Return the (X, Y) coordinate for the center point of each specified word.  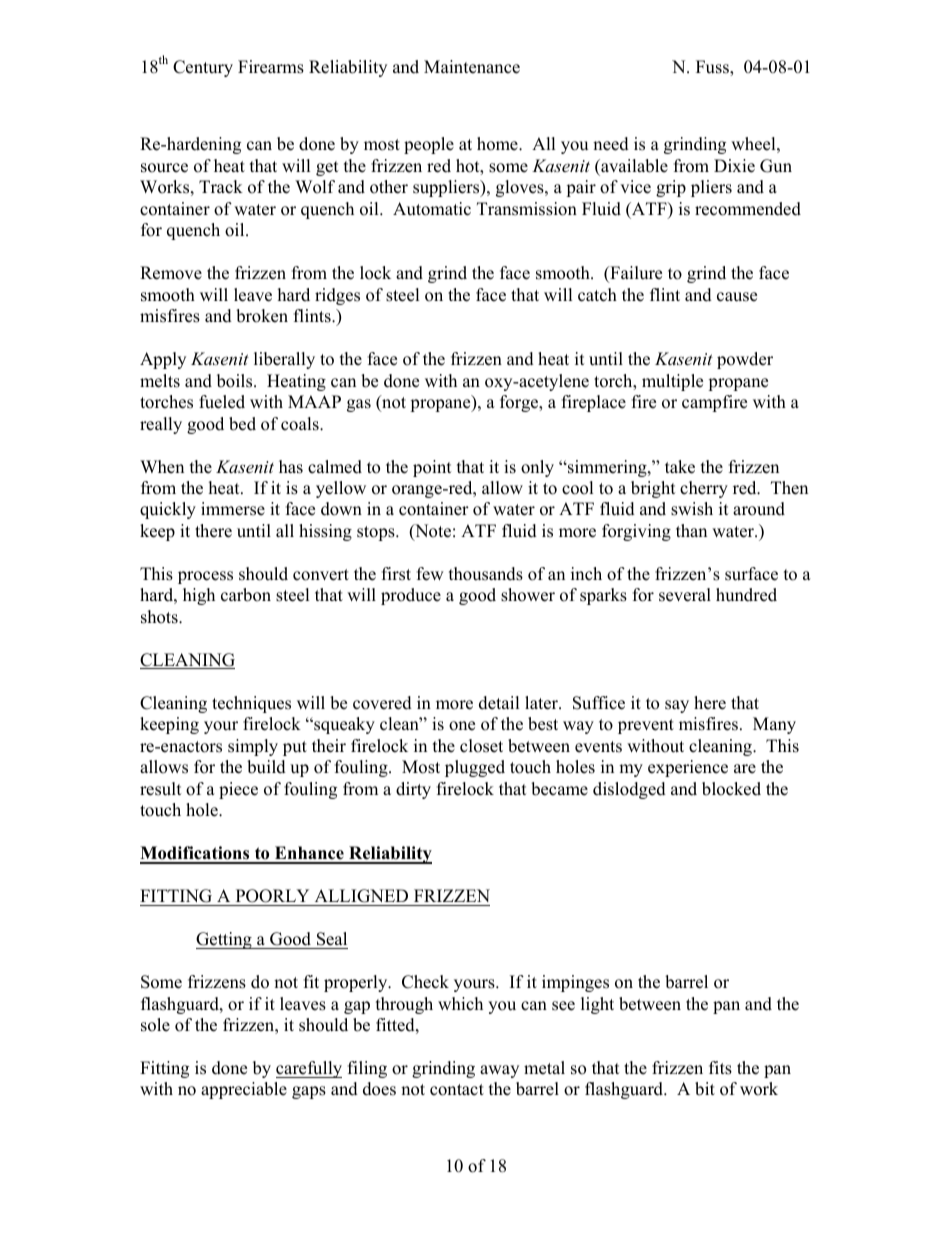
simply (253, 747)
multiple (672, 382)
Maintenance (472, 67)
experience (688, 768)
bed (242, 424)
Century (203, 68)
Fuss (713, 68)
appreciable (244, 1090)
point (432, 468)
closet (481, 746)
